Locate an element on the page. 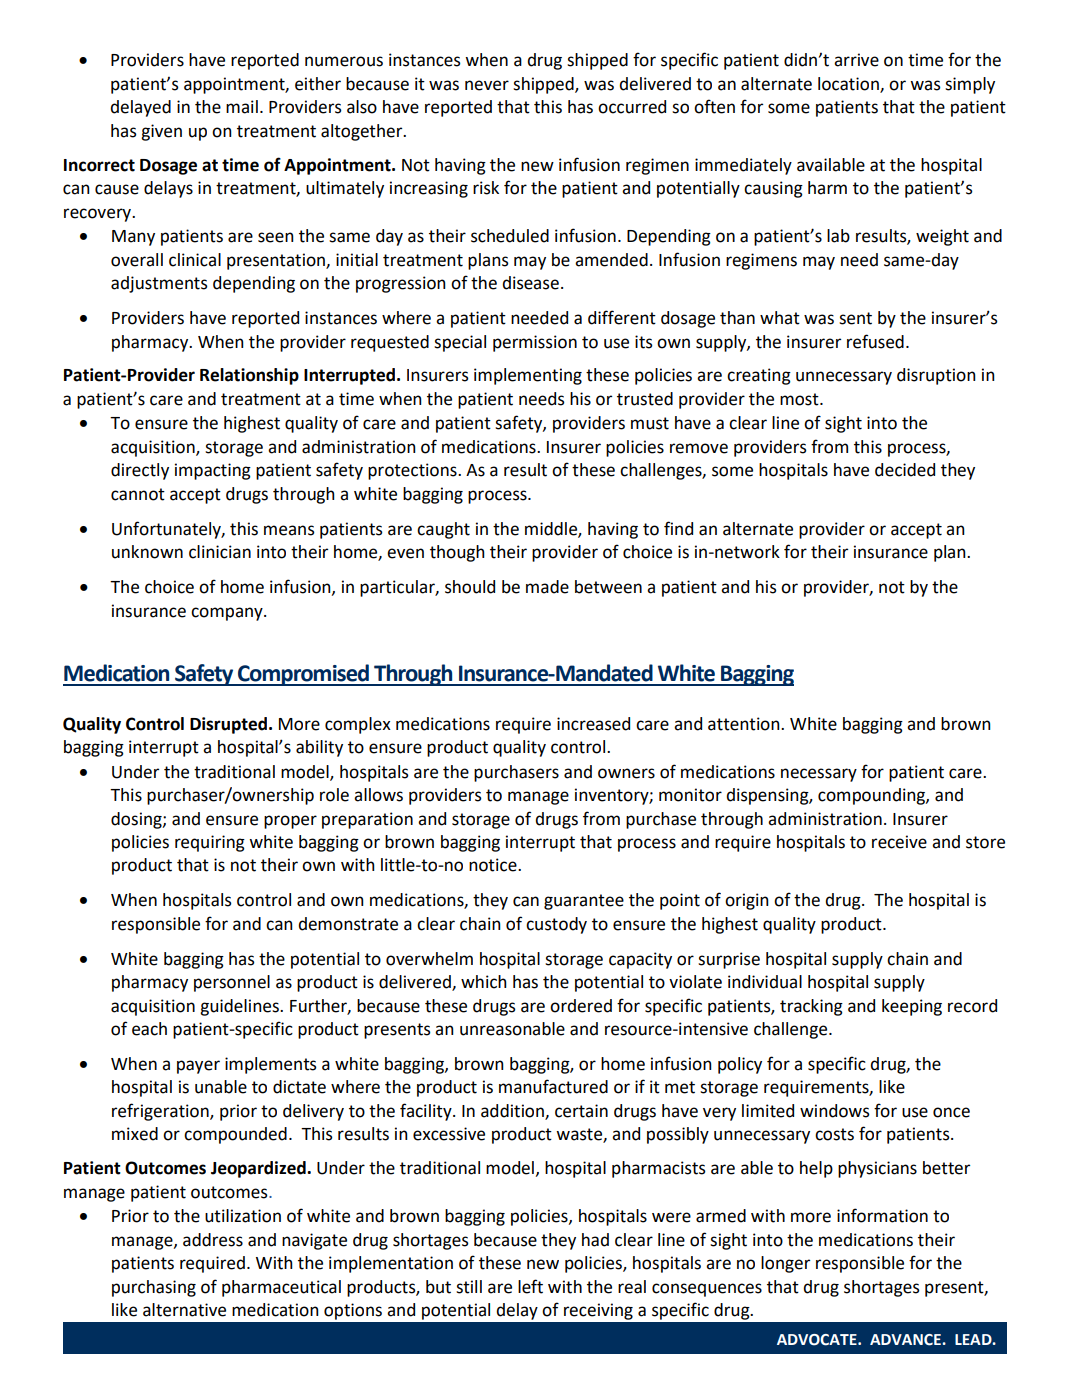 The width and height of the image is (1070, 1384). attention is located at coordinates (745, 724).
